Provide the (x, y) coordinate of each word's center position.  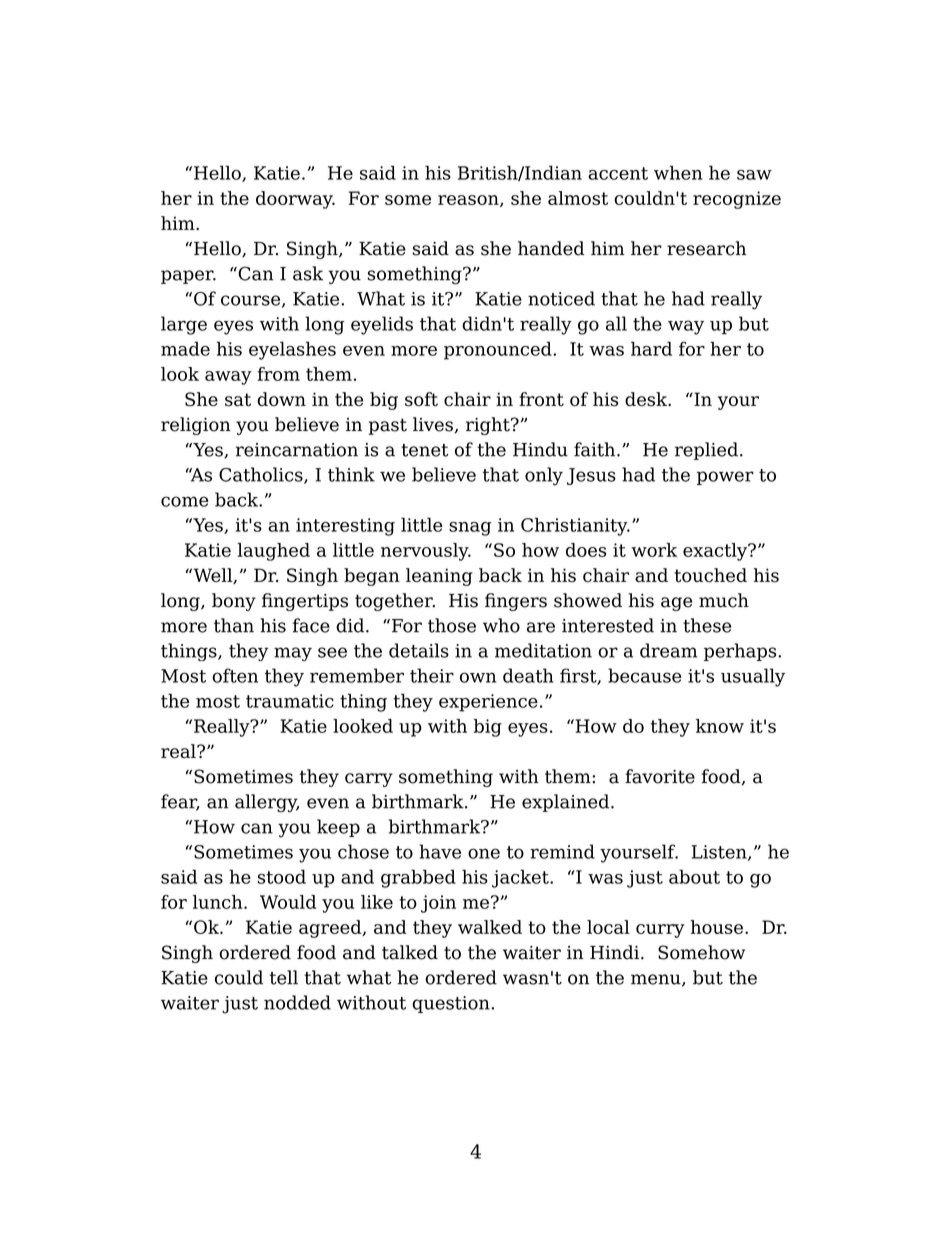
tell (284, 977)
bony (234, 602)
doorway (295, 200)
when (678, 172)
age (676, 604)
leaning (439, 577)
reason (469, 201)
